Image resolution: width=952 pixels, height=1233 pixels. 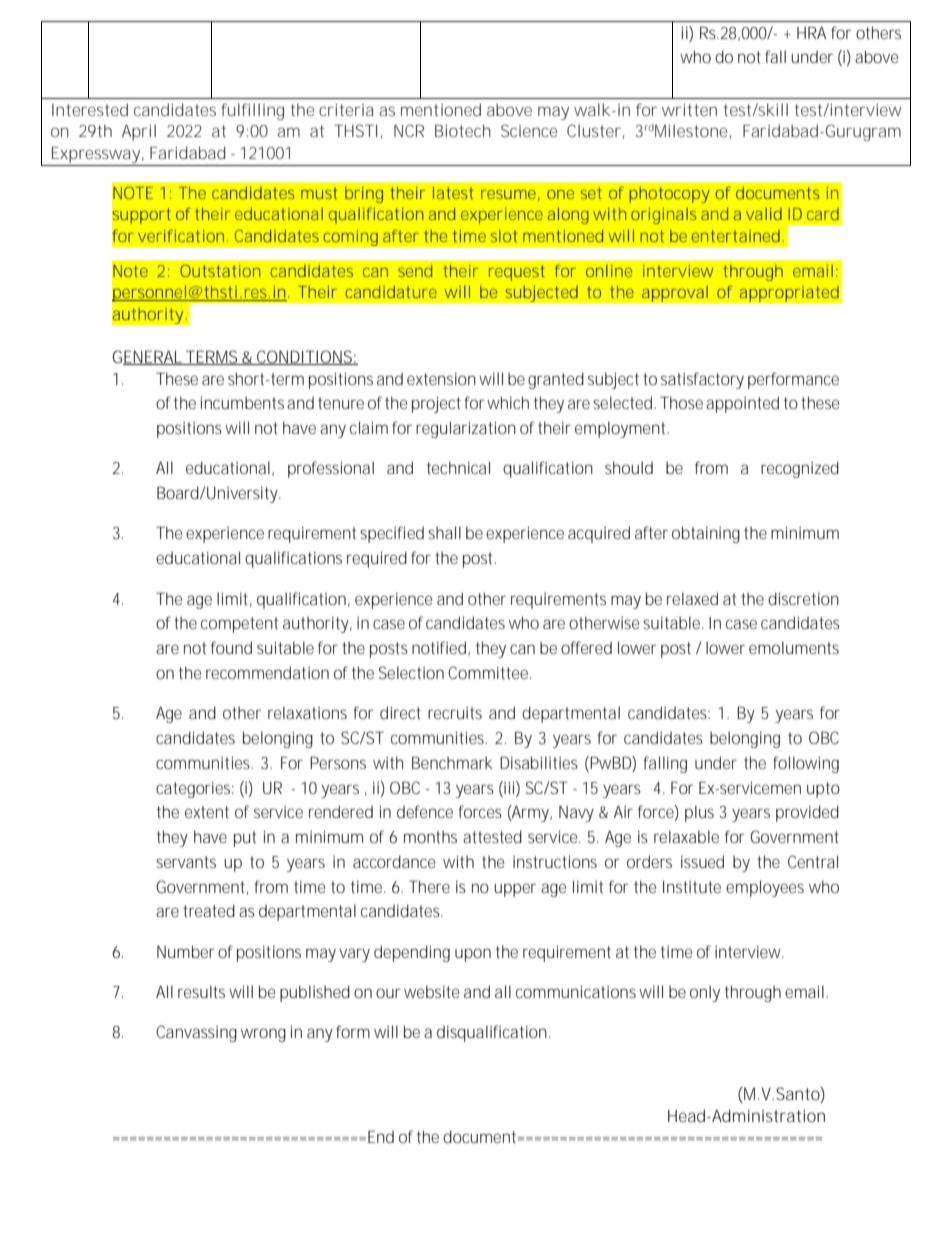 I want to click on website, so click(x=431, y=991).
